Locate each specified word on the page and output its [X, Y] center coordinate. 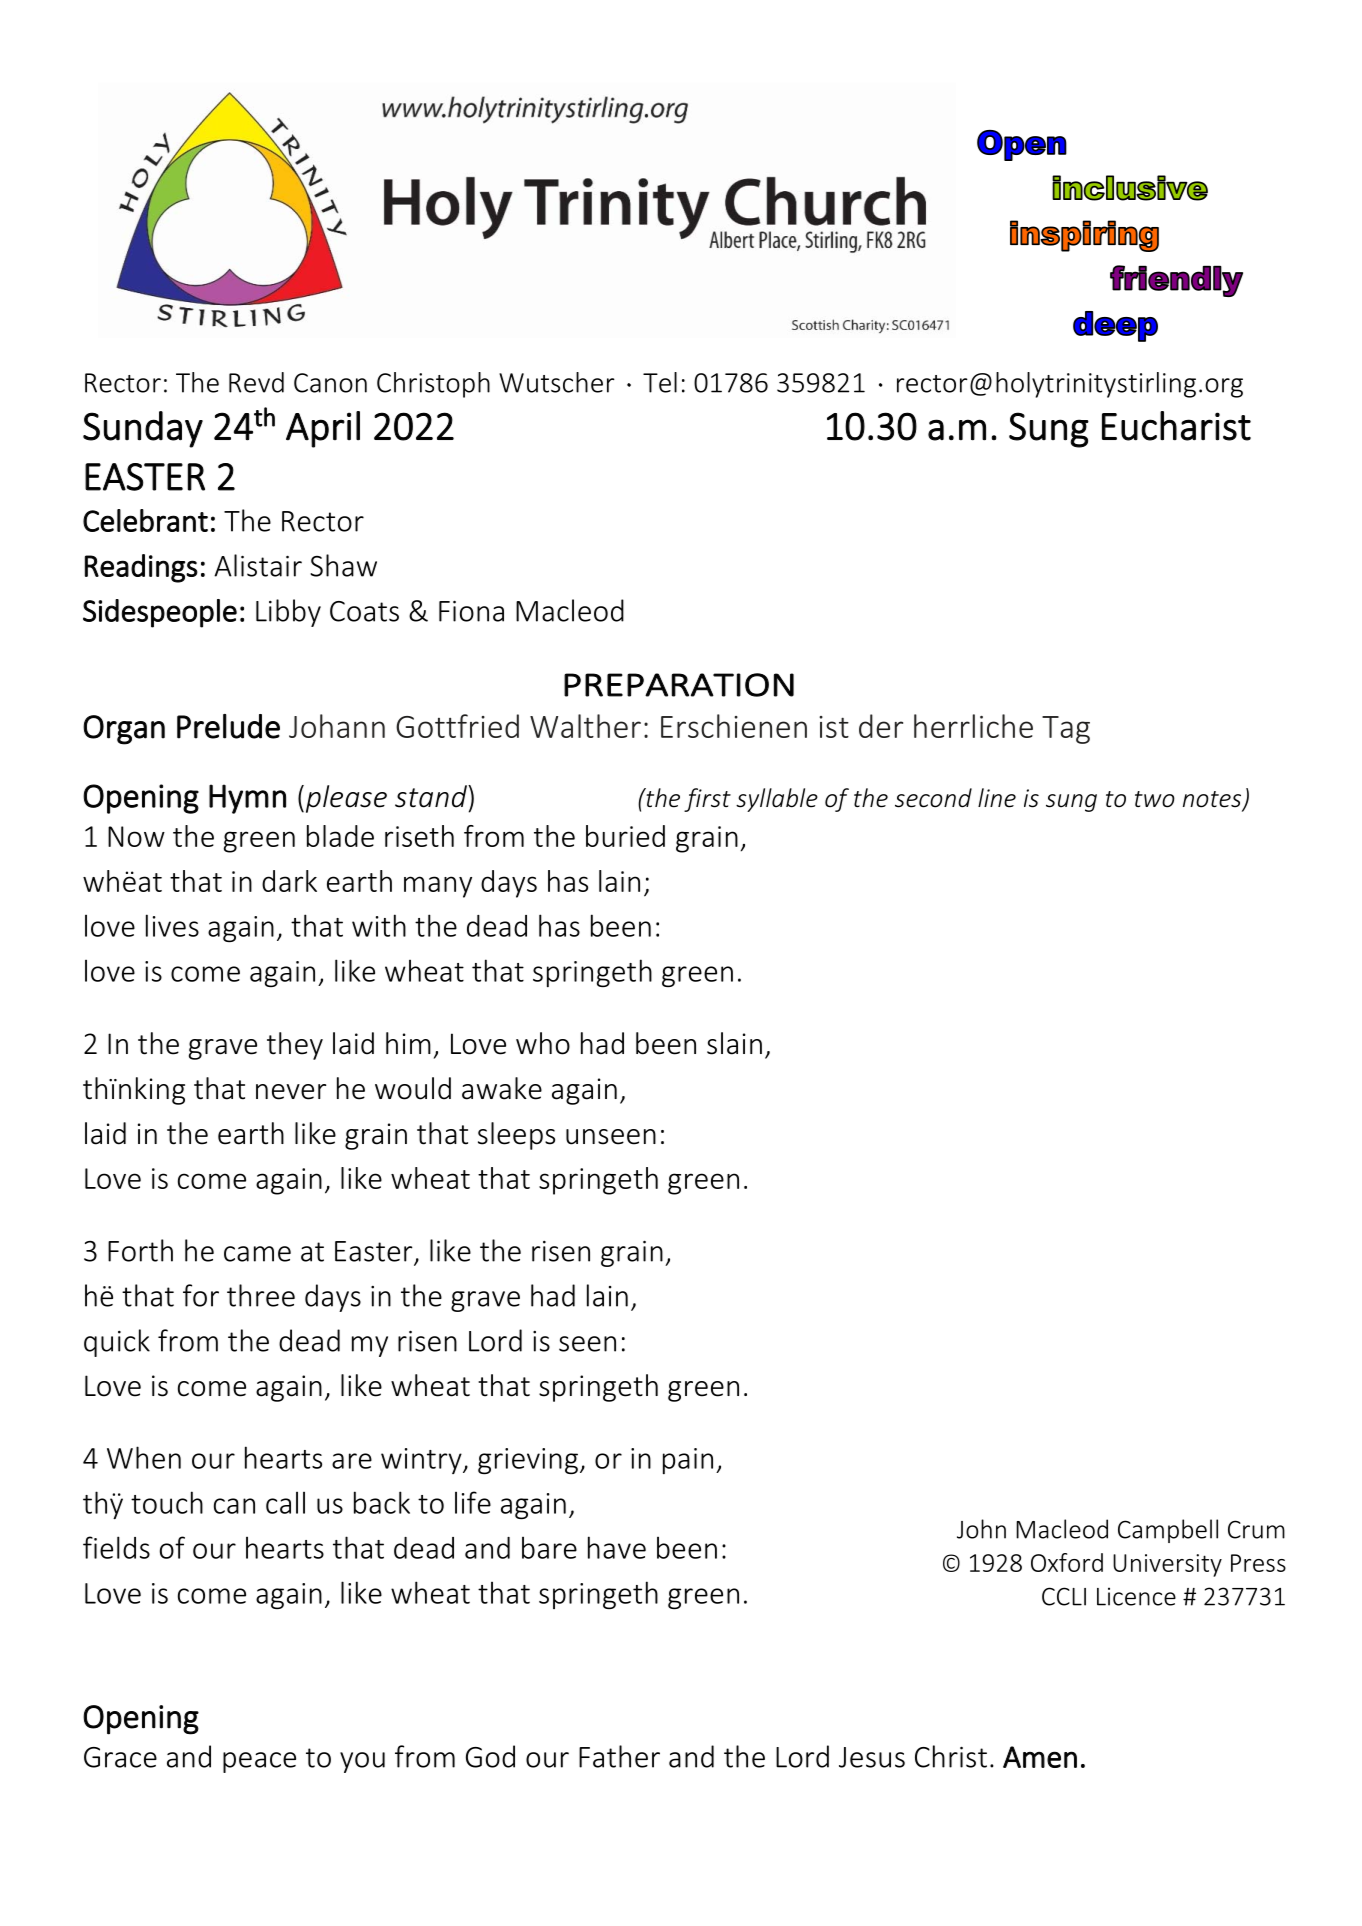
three [261, 1295]
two [1155, 799]
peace [259, 1762]
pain [688, 1461]
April [323, 429]
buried [625, 836]
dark [289, 881]
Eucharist [1176, 426]
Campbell [1168, 1531]
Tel [660, 382]
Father [619, 1756]
